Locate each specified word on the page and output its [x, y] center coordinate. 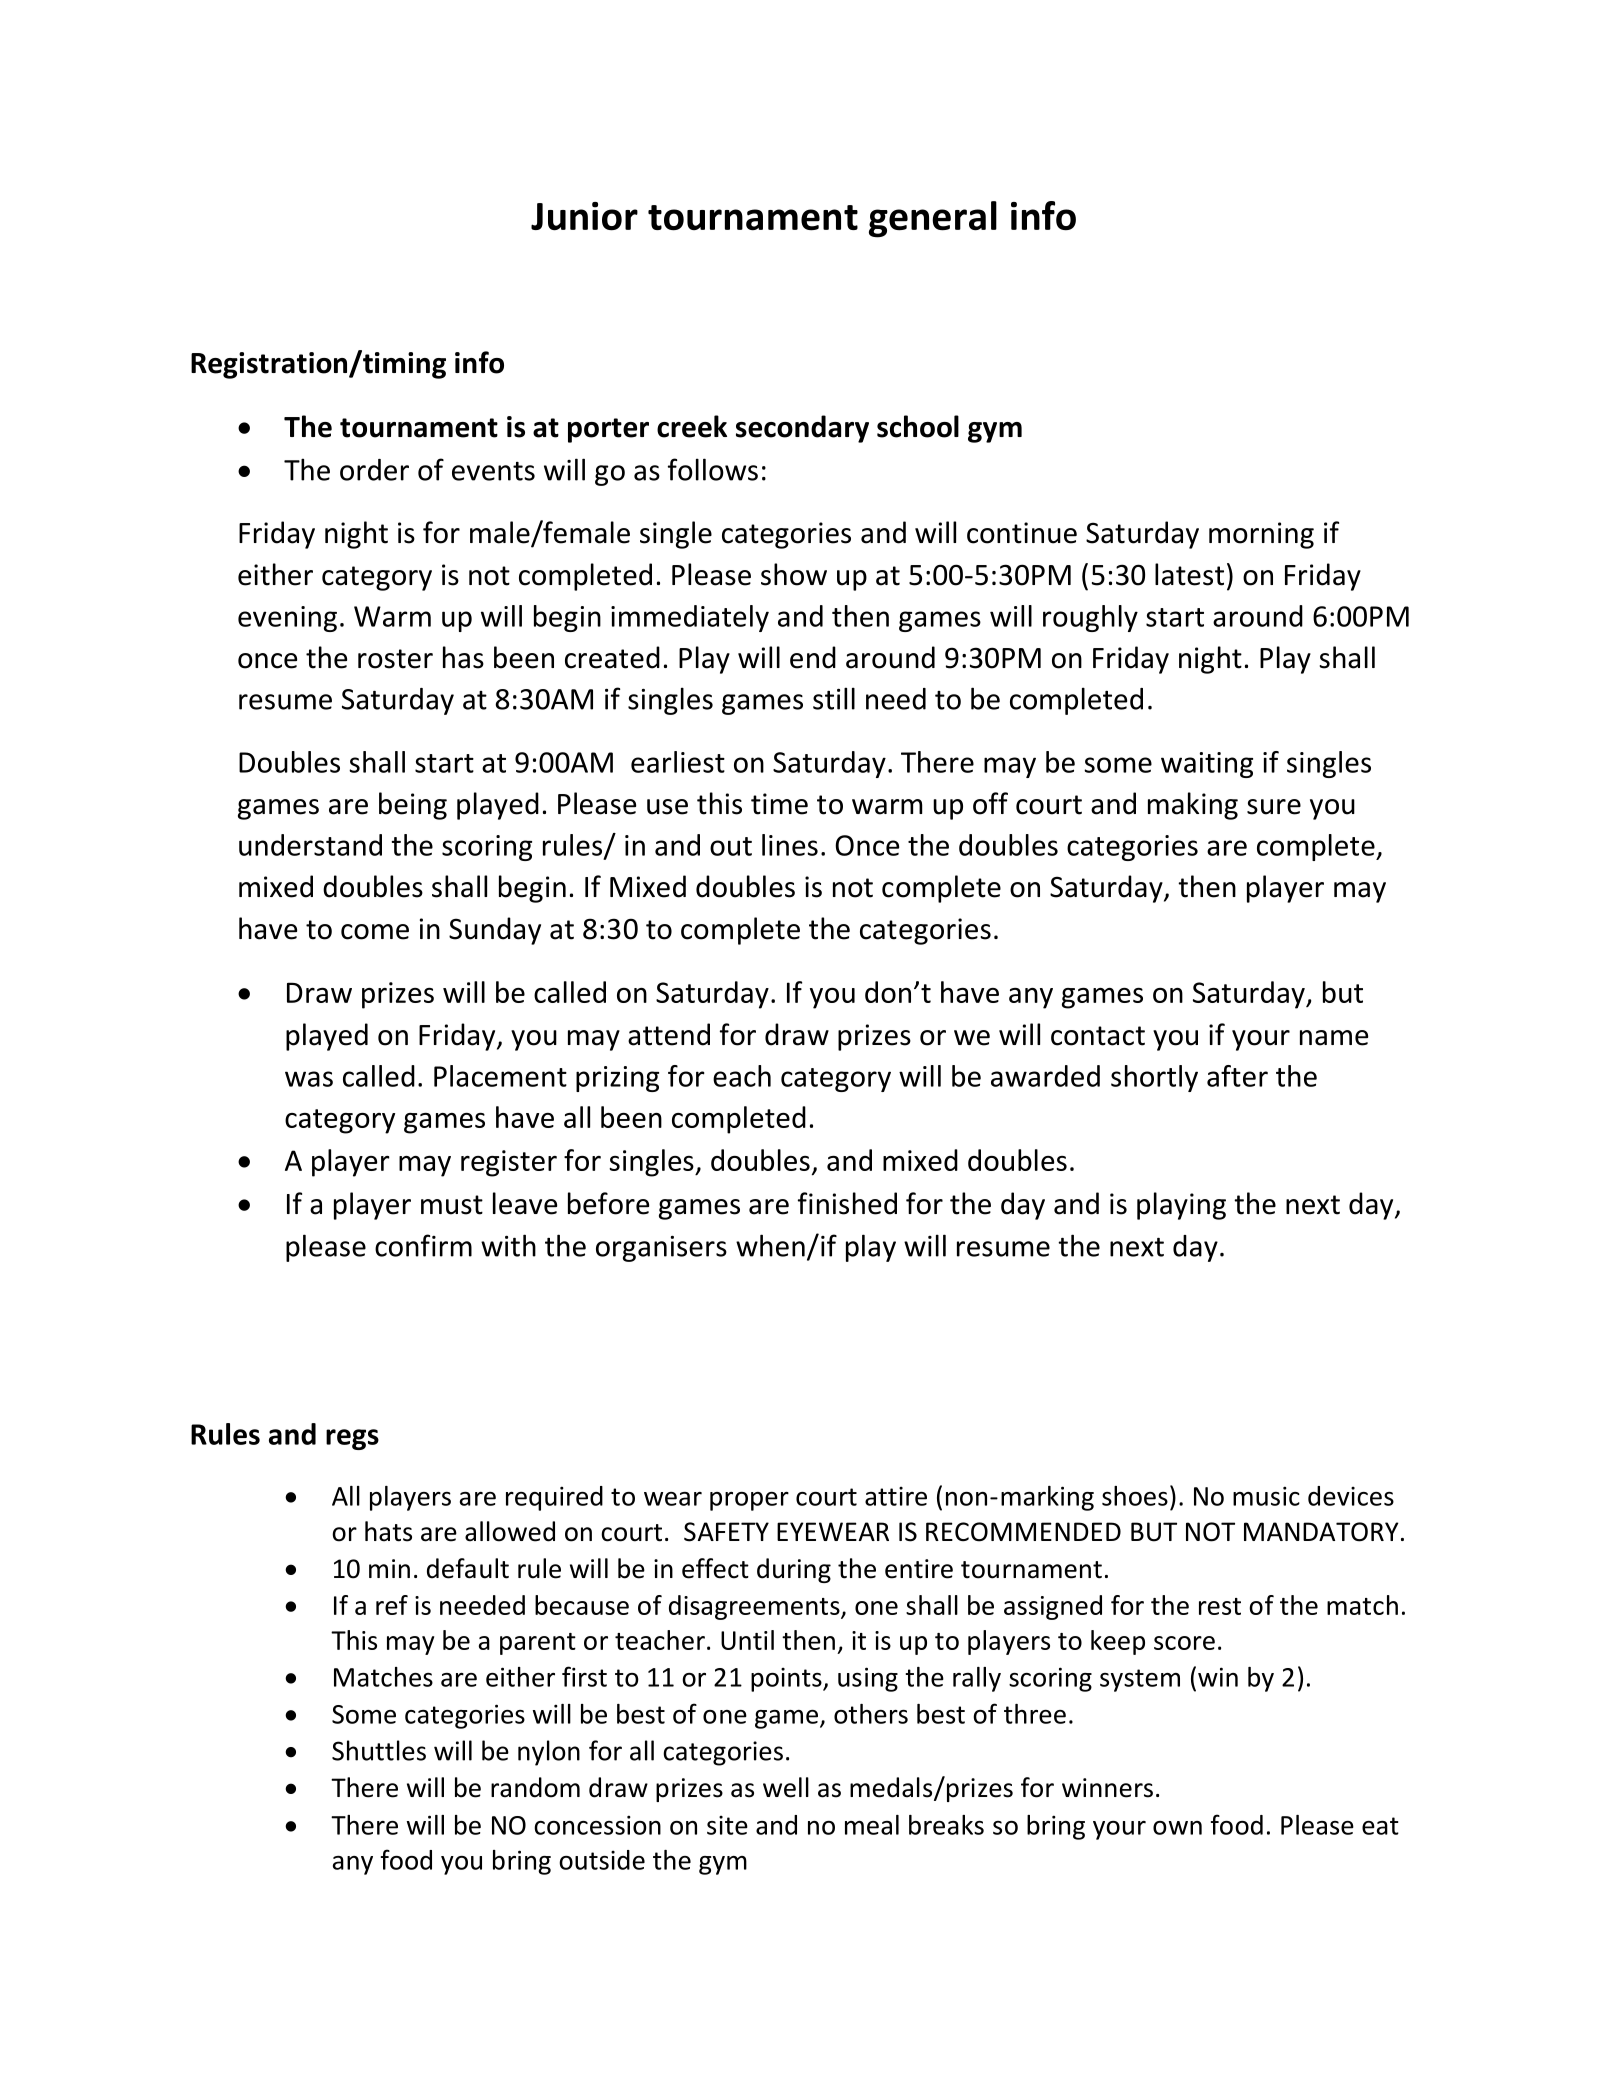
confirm [423, 1245]
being [413, 806]
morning [1261, 535]
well [786, 1787]
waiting [1207, 765]
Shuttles [379, 1750]
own [1177, 1828]
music [1266, 1496]
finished [847, 1203]
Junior [584, 216]
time [779, 804]
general [933, 219]
